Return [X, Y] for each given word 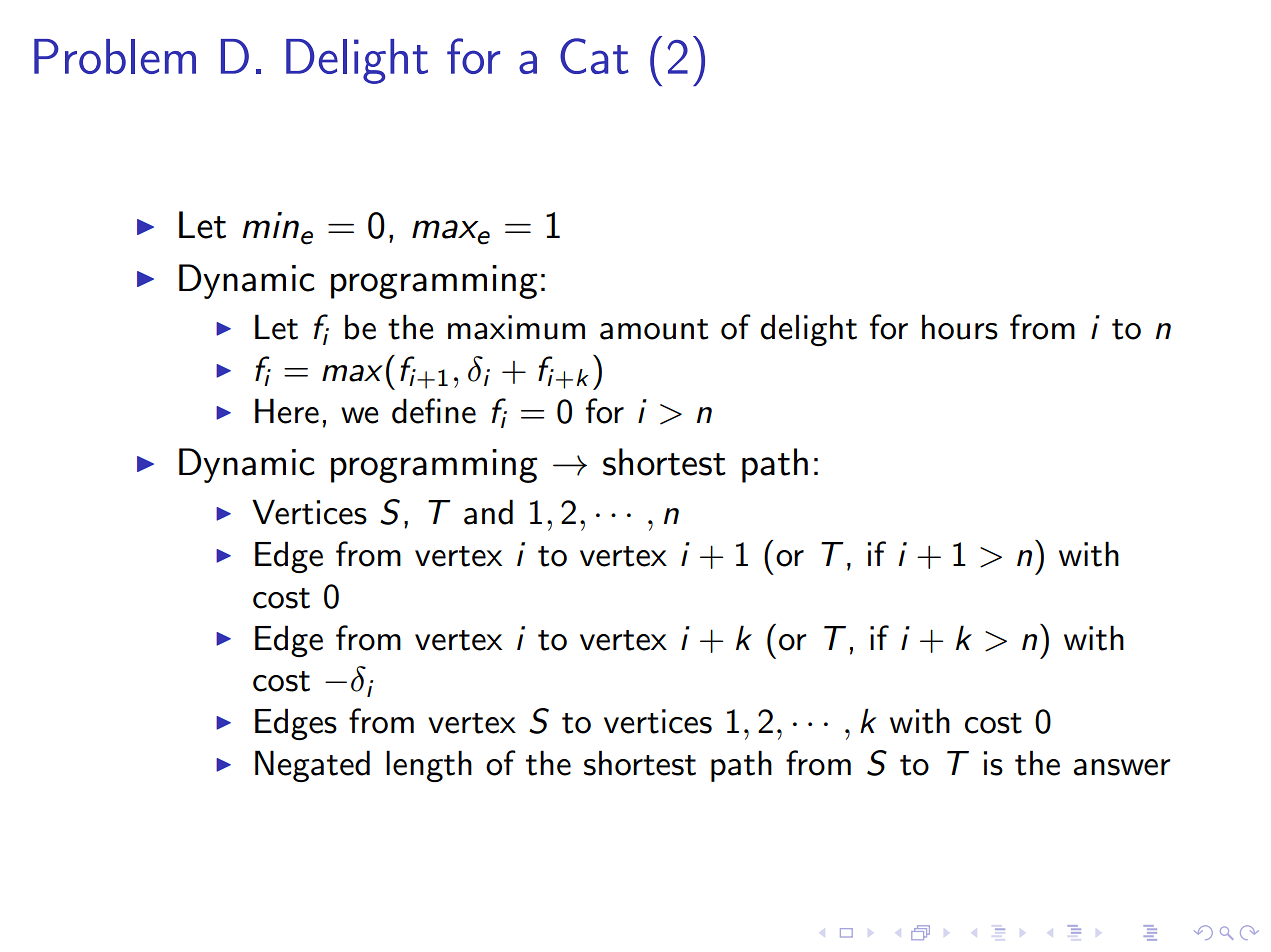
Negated [312, 766]
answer [1121, 767]
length [429, 766]
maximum [516, 327]
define [434, 411]
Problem [115, 56]
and [488, 512]
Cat [594, 56]
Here [287, 411]
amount [654, 329]
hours [960, 327]
